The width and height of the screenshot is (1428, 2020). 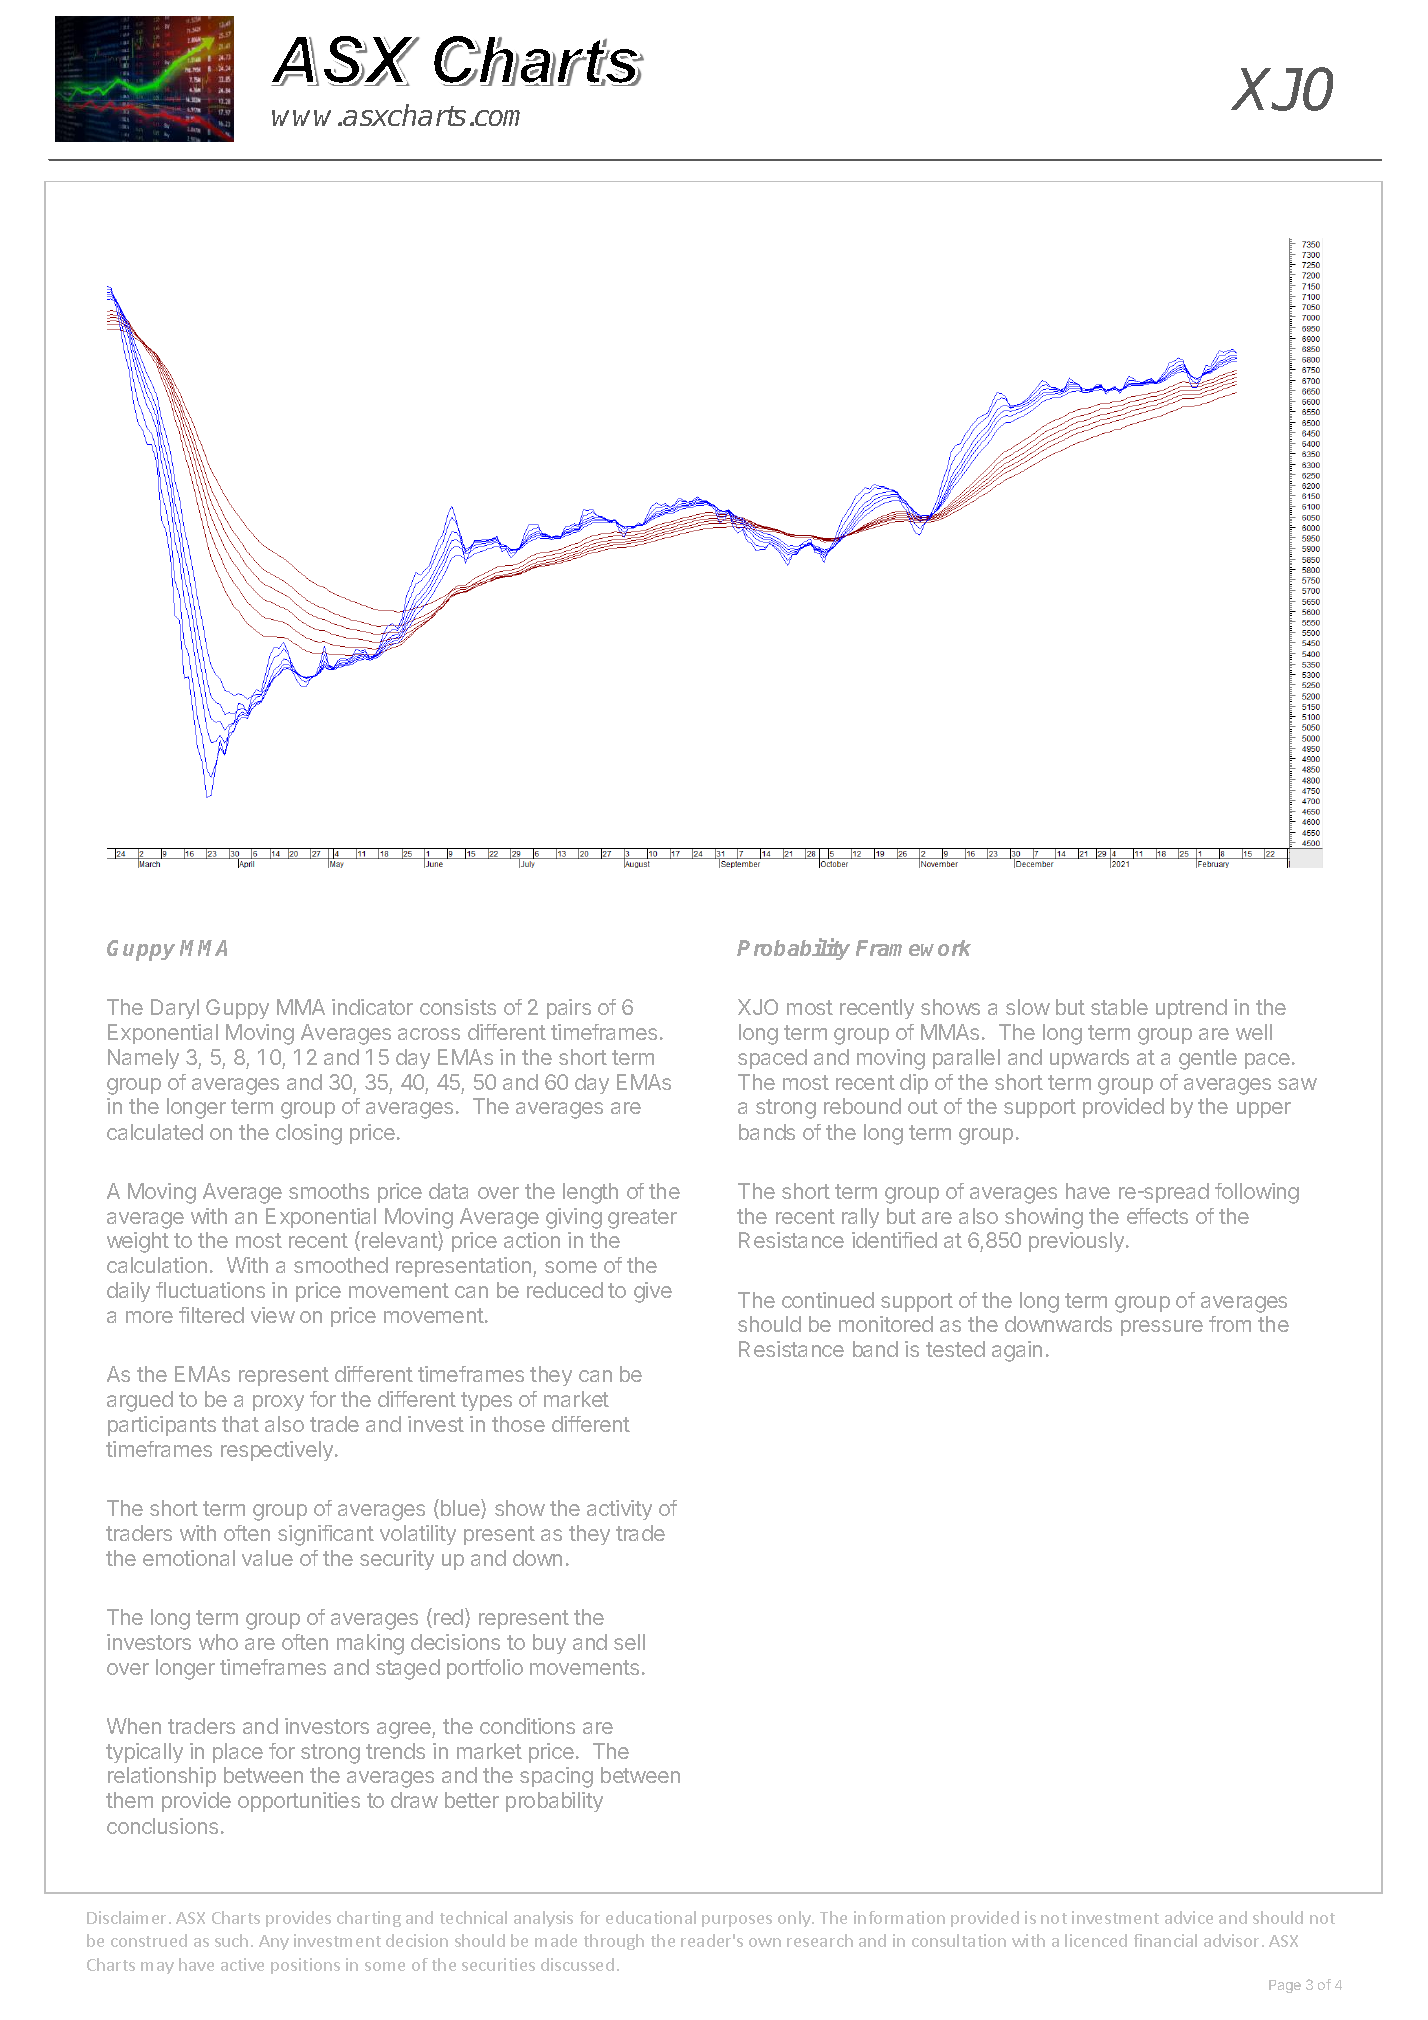 I want to click on stable, so click(x=1119, y=1007).
